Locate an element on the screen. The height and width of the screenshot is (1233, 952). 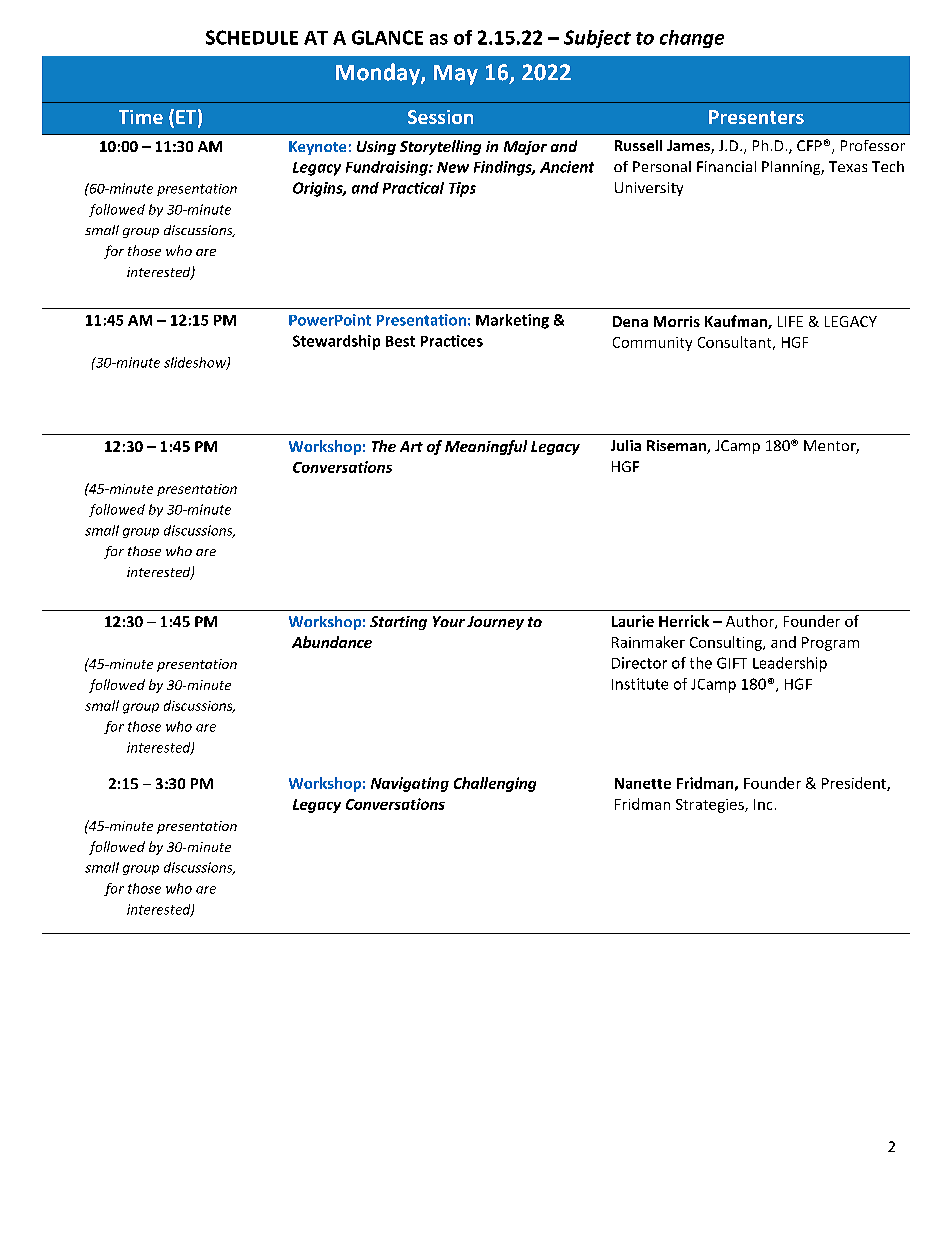
Tips is located at coordinates (462, 189).
